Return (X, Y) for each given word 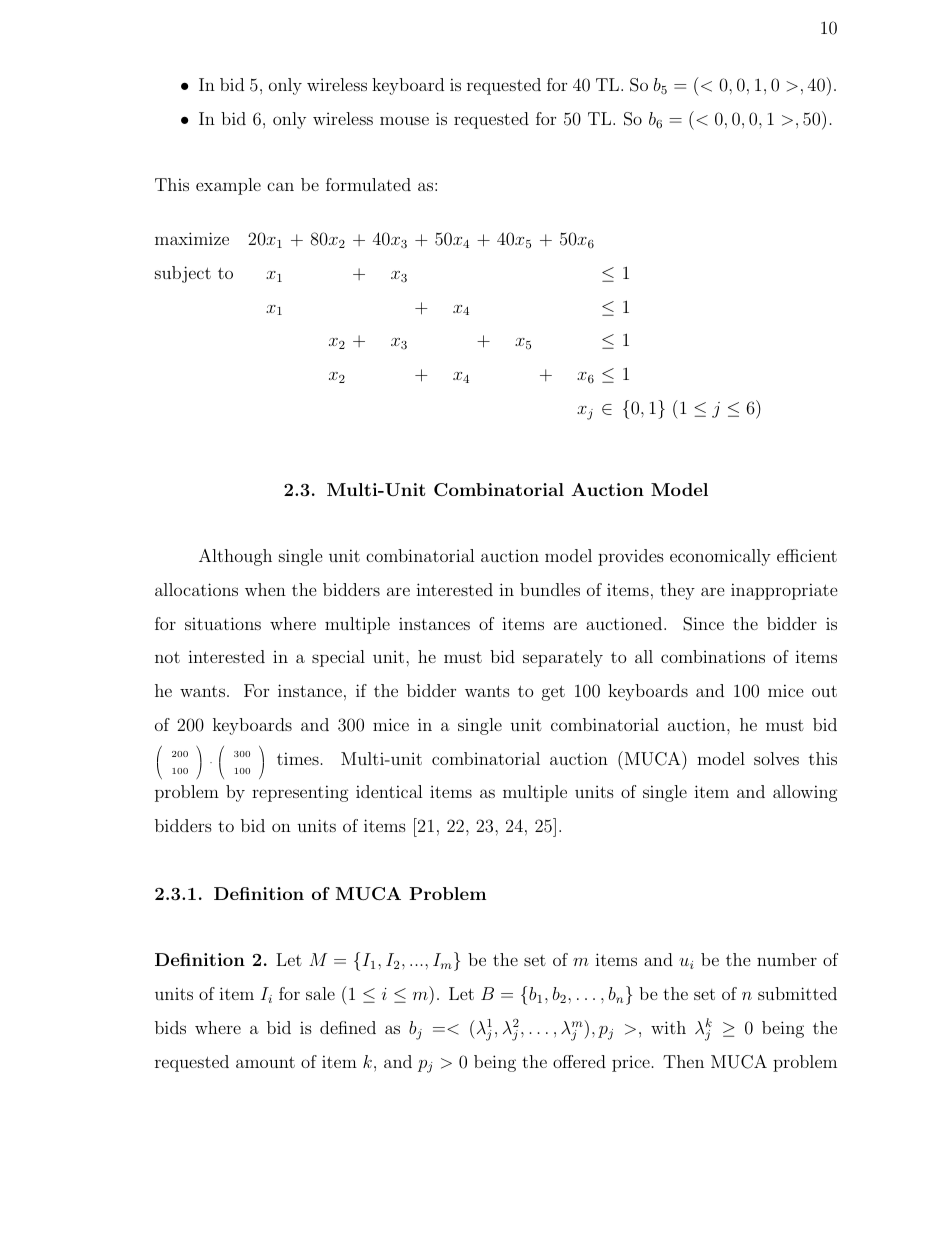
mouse (404, 120)
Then (683, 1061)
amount (265, 1062)
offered (579, 1061)
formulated (368, 184)
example (228, 186)
